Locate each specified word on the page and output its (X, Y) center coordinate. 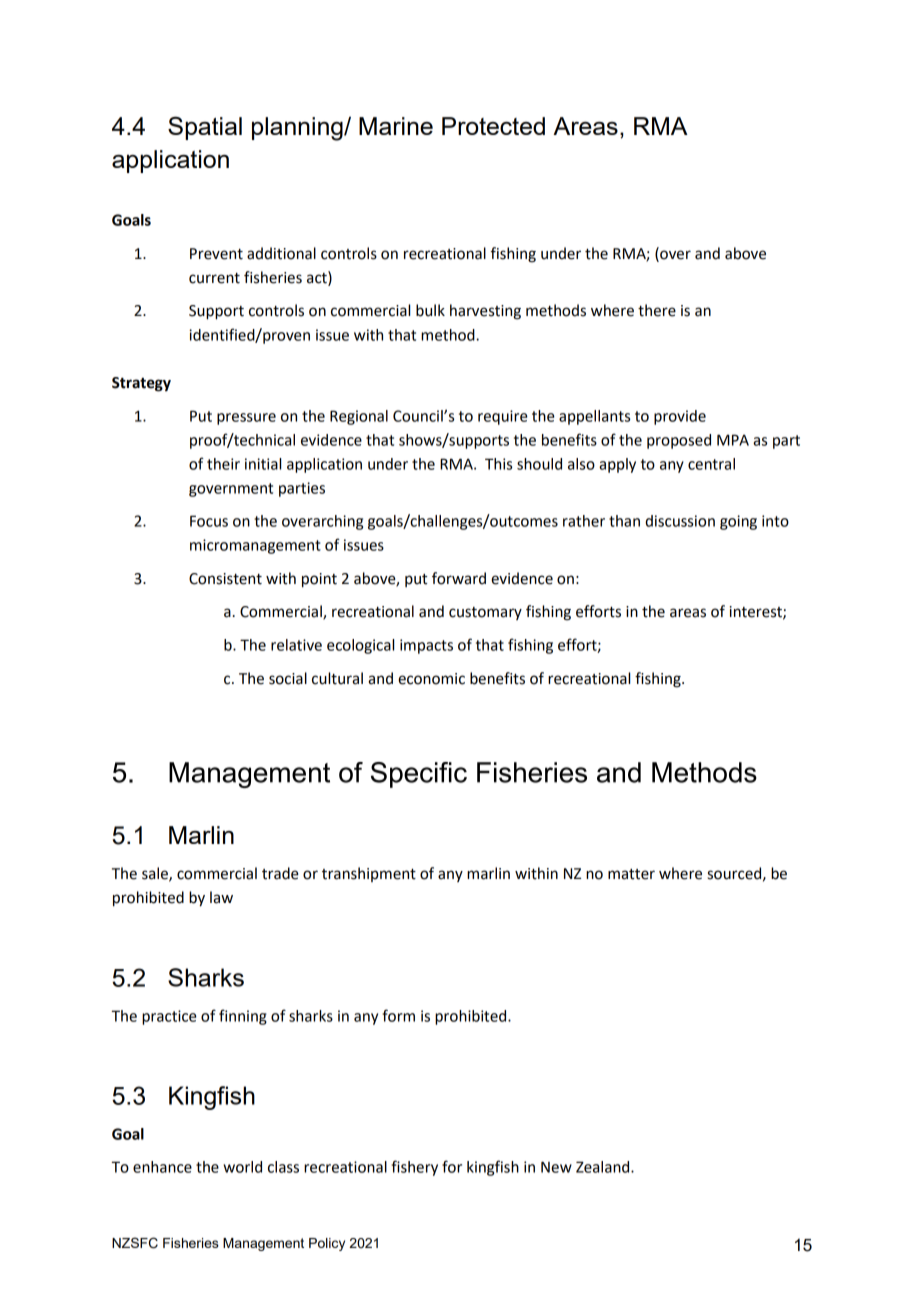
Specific (419, 775)
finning (243, 1017)
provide (680, 417)
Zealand (604, 1167)
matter (631, 874)
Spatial (205, 128)
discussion (680, 521)
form (398, 1015)
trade (280, 873)
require (503, 417)
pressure (246, 419)
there (657, 310)
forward (459, 578)
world (242, 1167)
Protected (493, 126)
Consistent (225, 579)
